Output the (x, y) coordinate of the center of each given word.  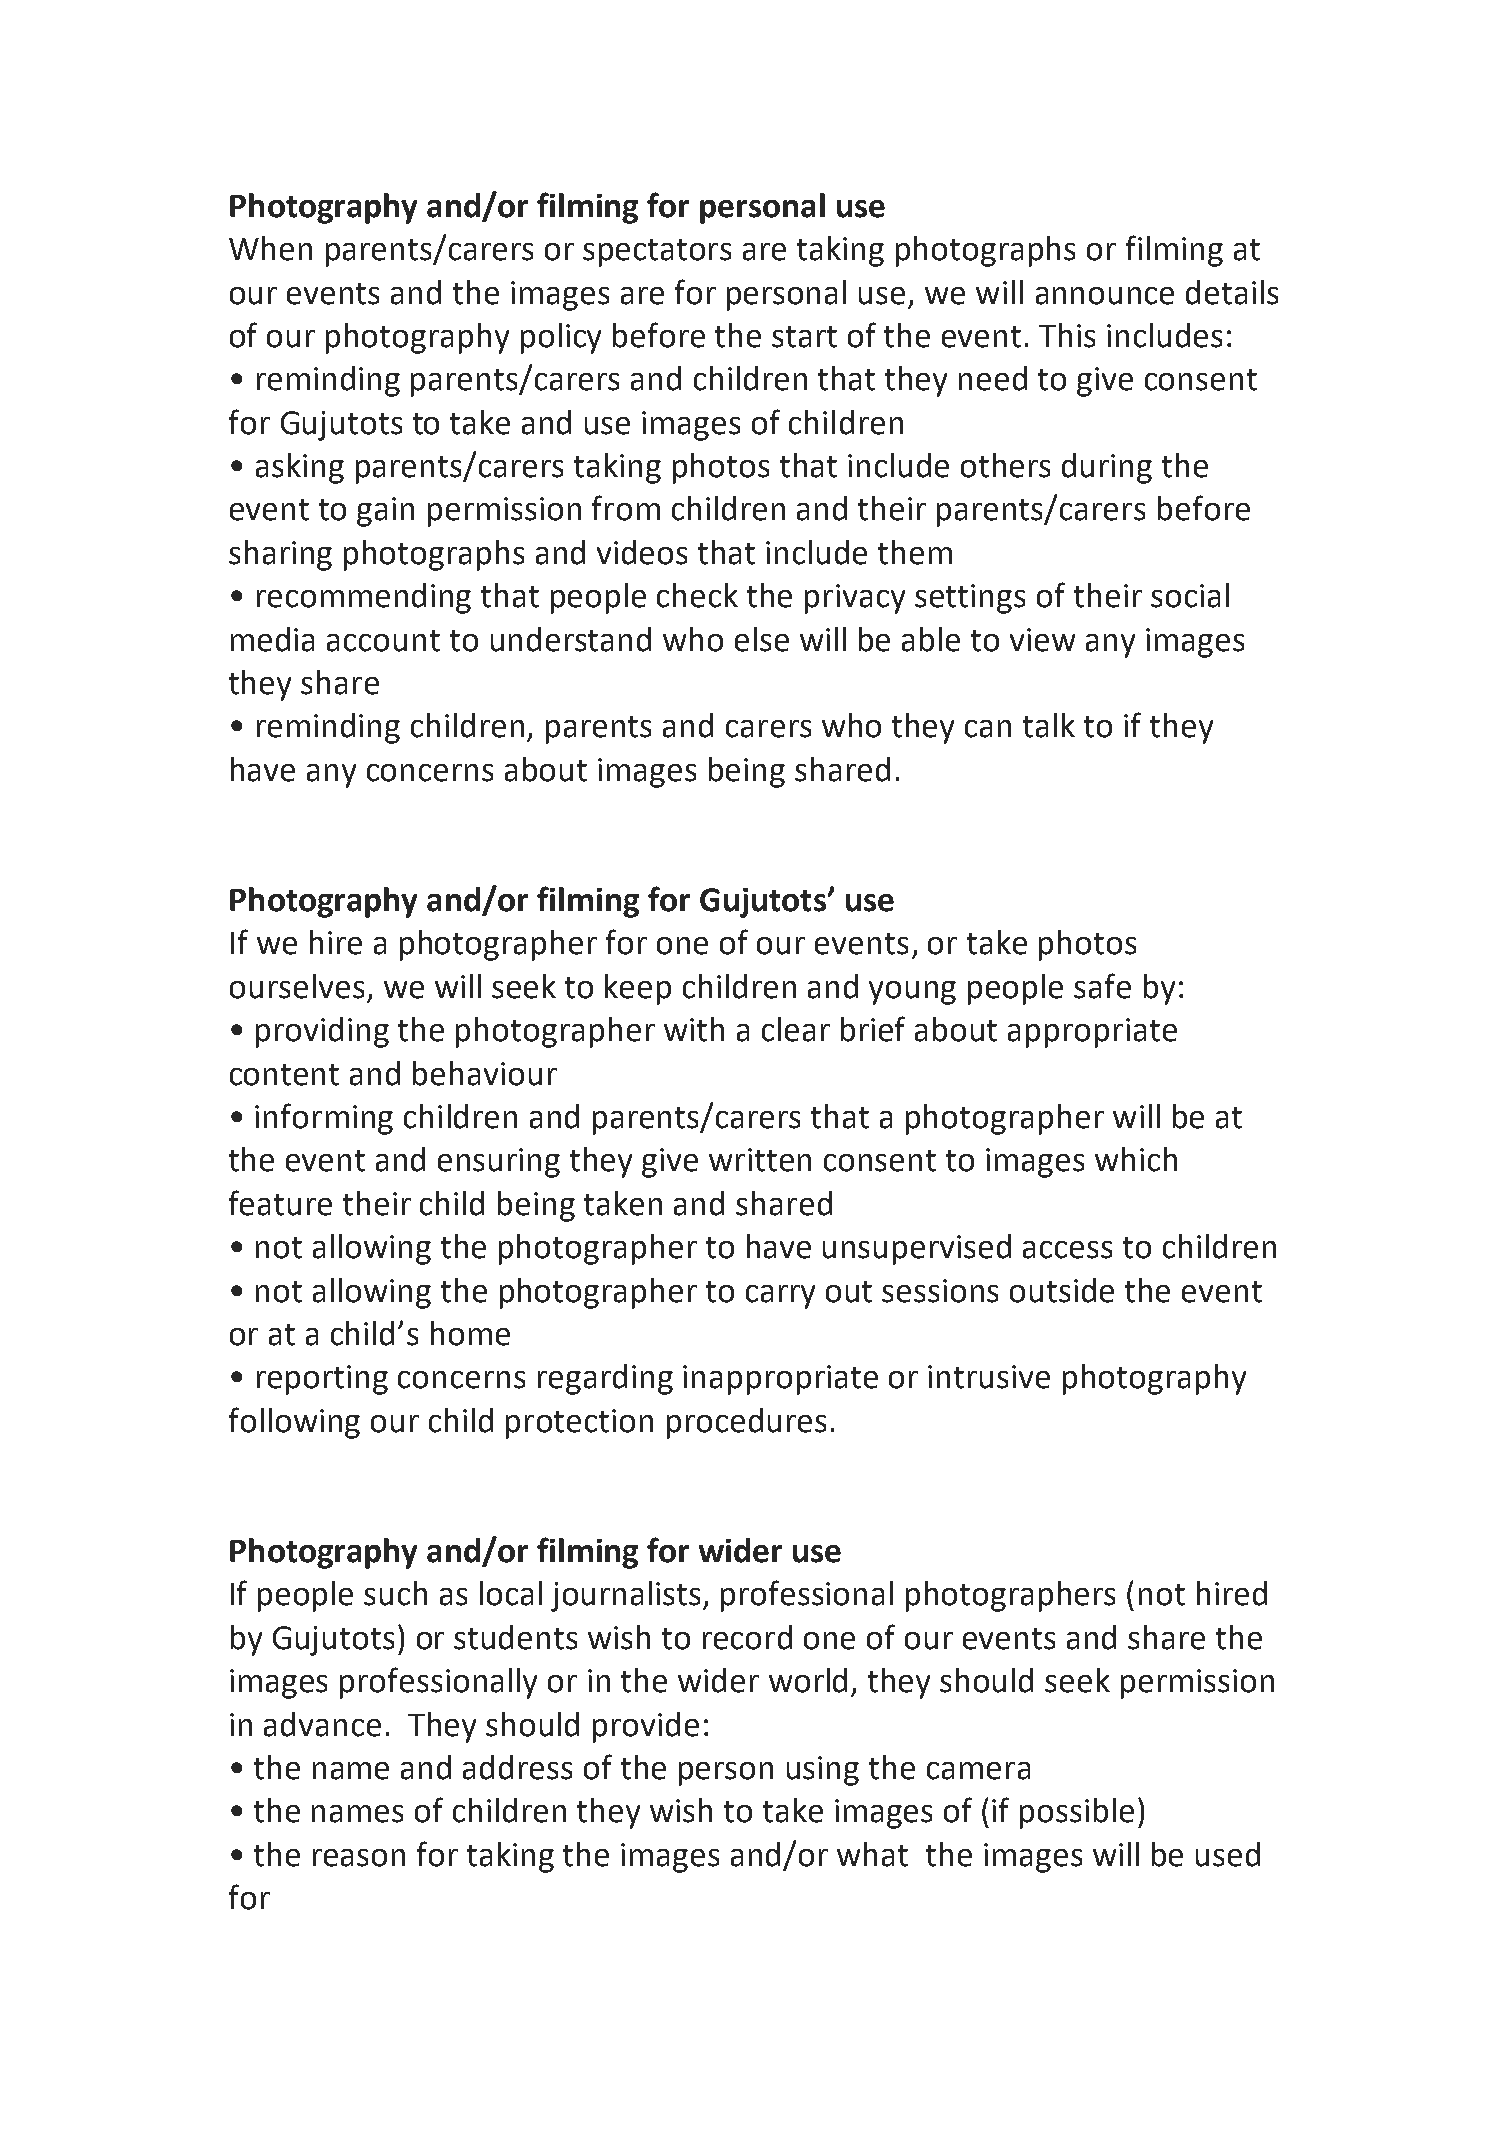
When (270, 248)
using (823, 1771)
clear (796, 1029)
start (804, 337)
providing (322, 1032)
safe (1102, 986)
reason (359, 1858)
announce (1105, 296)
